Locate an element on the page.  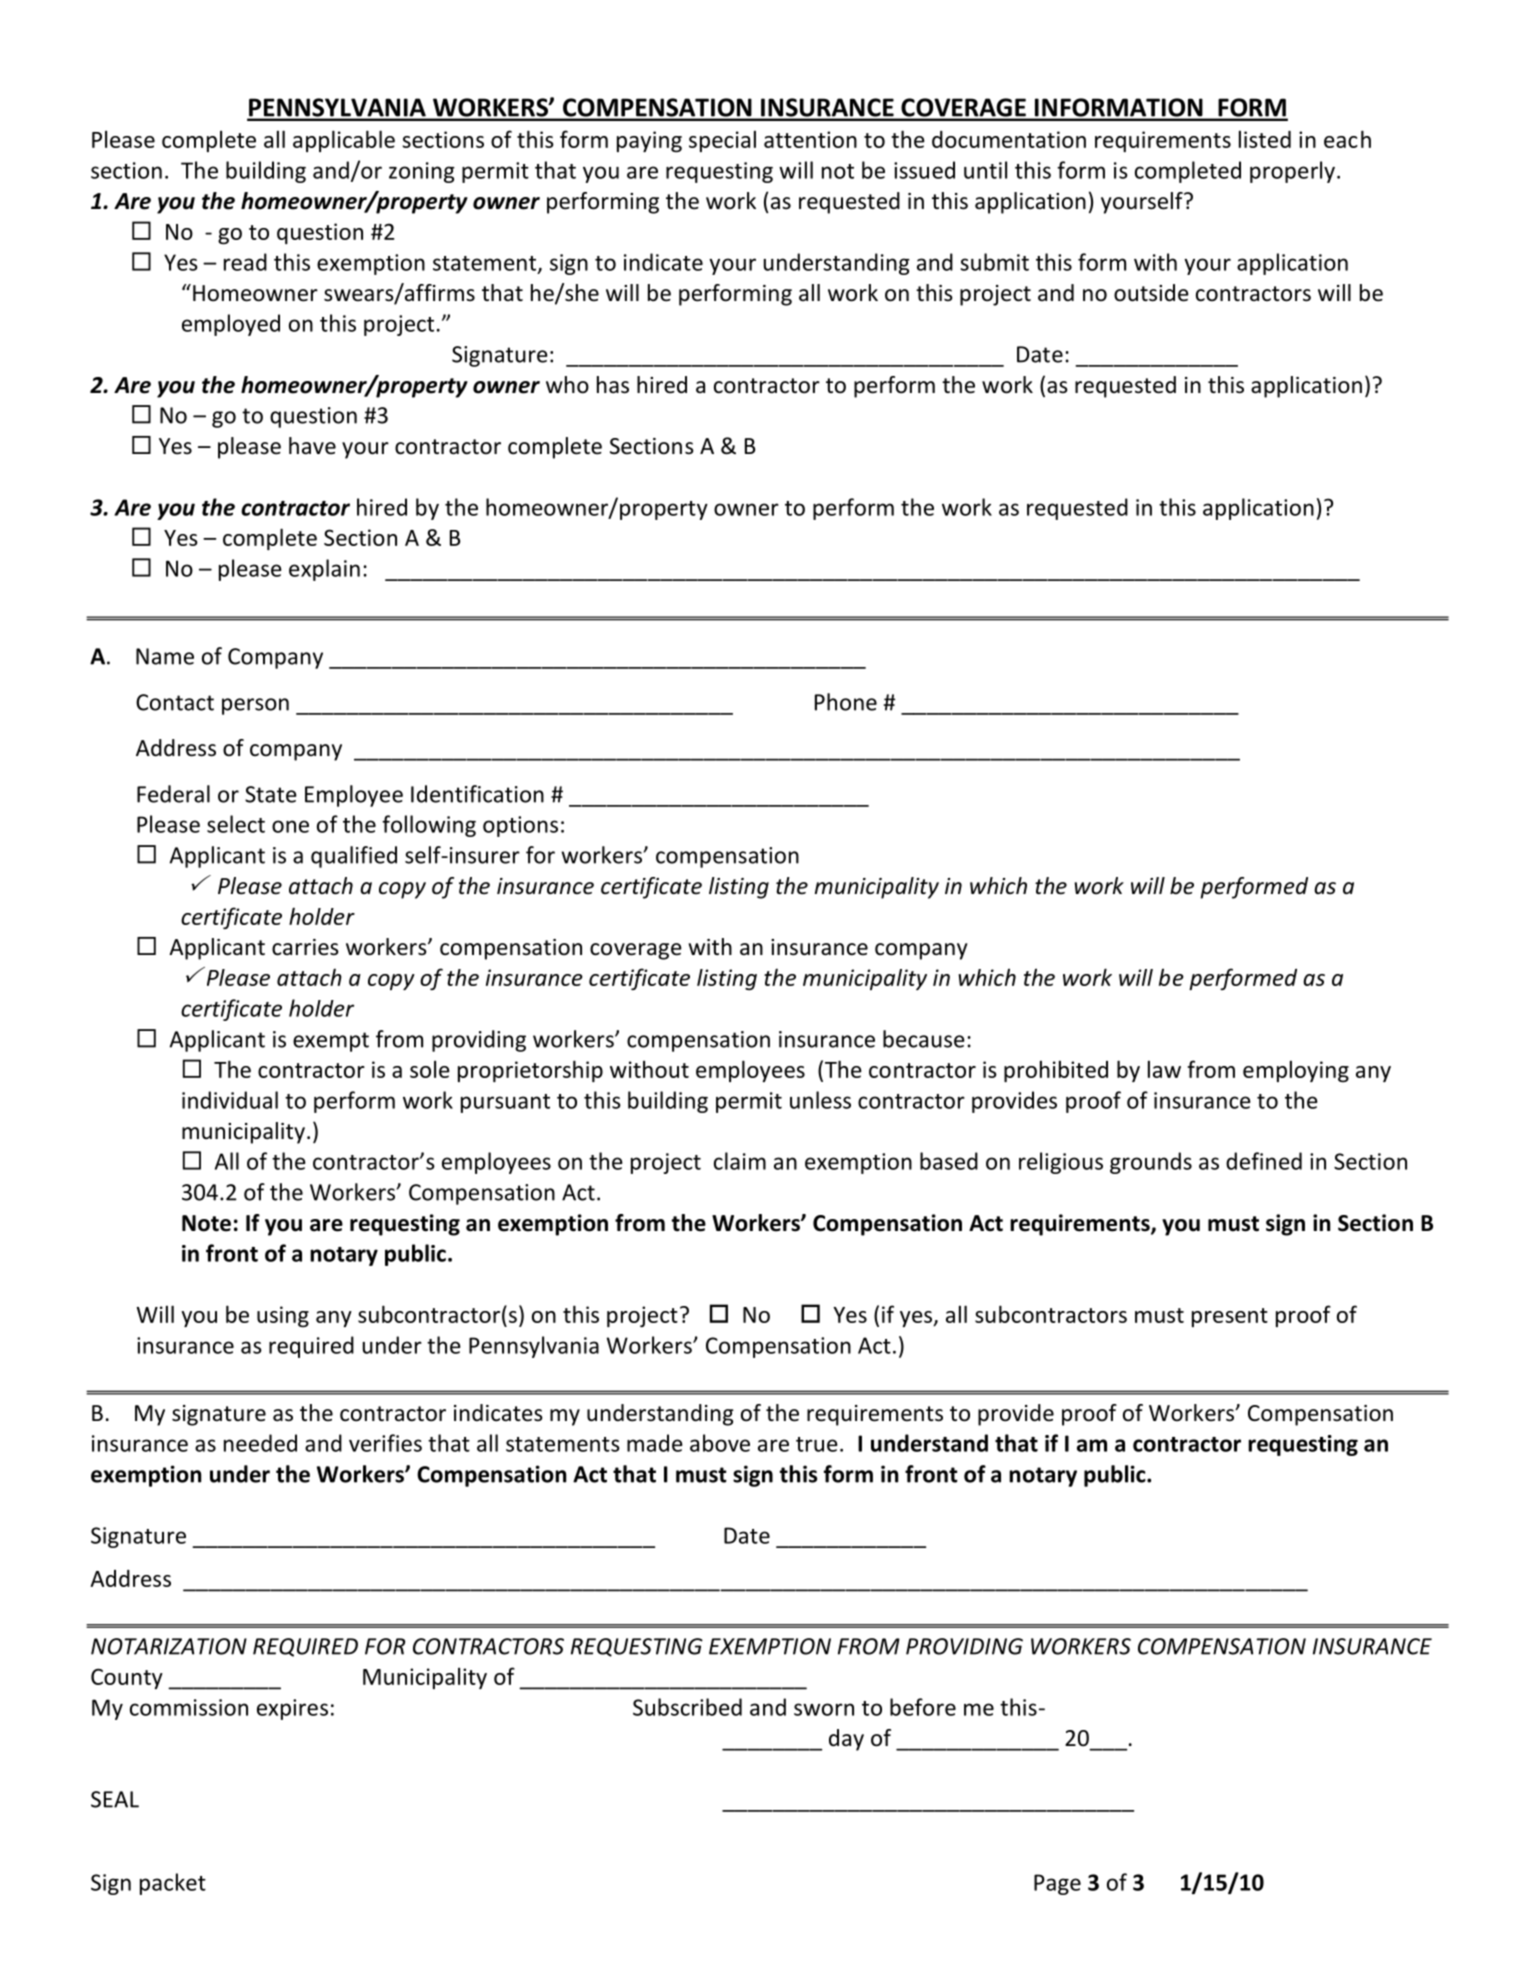
present is located at coordinates (1230, 1317).
